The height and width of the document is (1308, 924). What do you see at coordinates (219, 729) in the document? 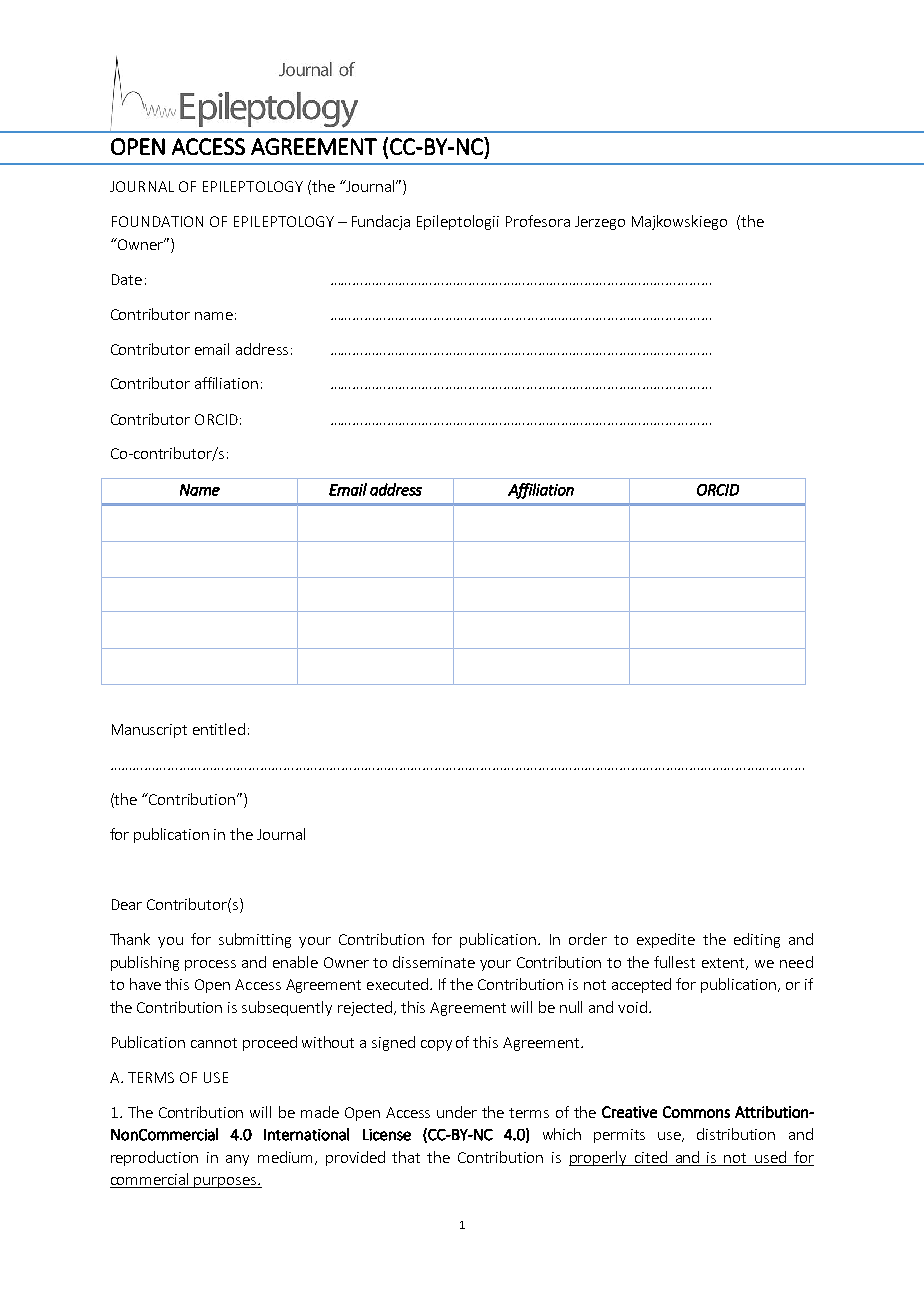
I see `entitled` at bounding box center [219, 729].
